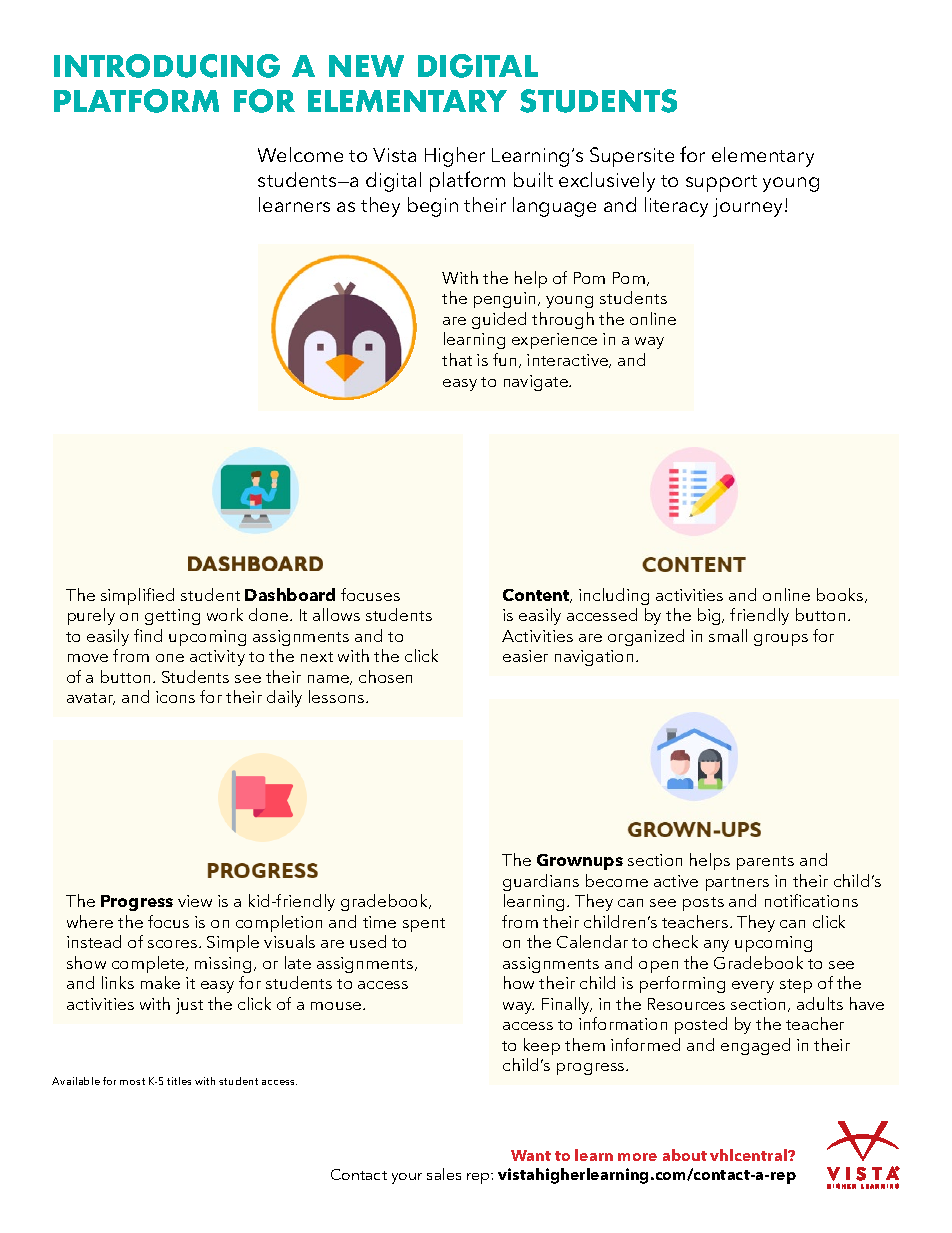 This screenshot has width=952, height=1233. I want to click on INTRODUCING, so click(167, 66).
